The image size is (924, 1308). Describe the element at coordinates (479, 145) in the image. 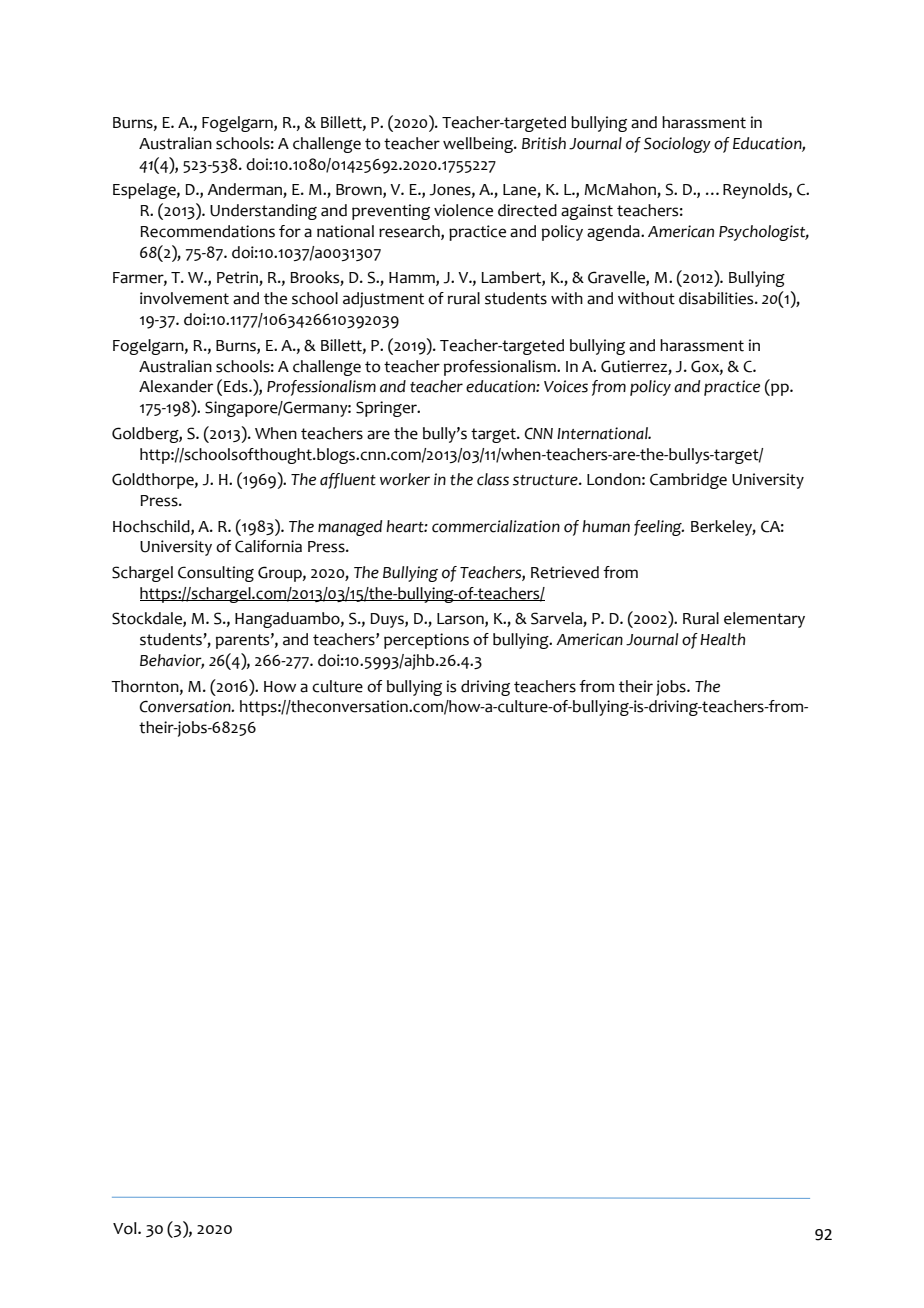

I see `wellbeing` at that location.
